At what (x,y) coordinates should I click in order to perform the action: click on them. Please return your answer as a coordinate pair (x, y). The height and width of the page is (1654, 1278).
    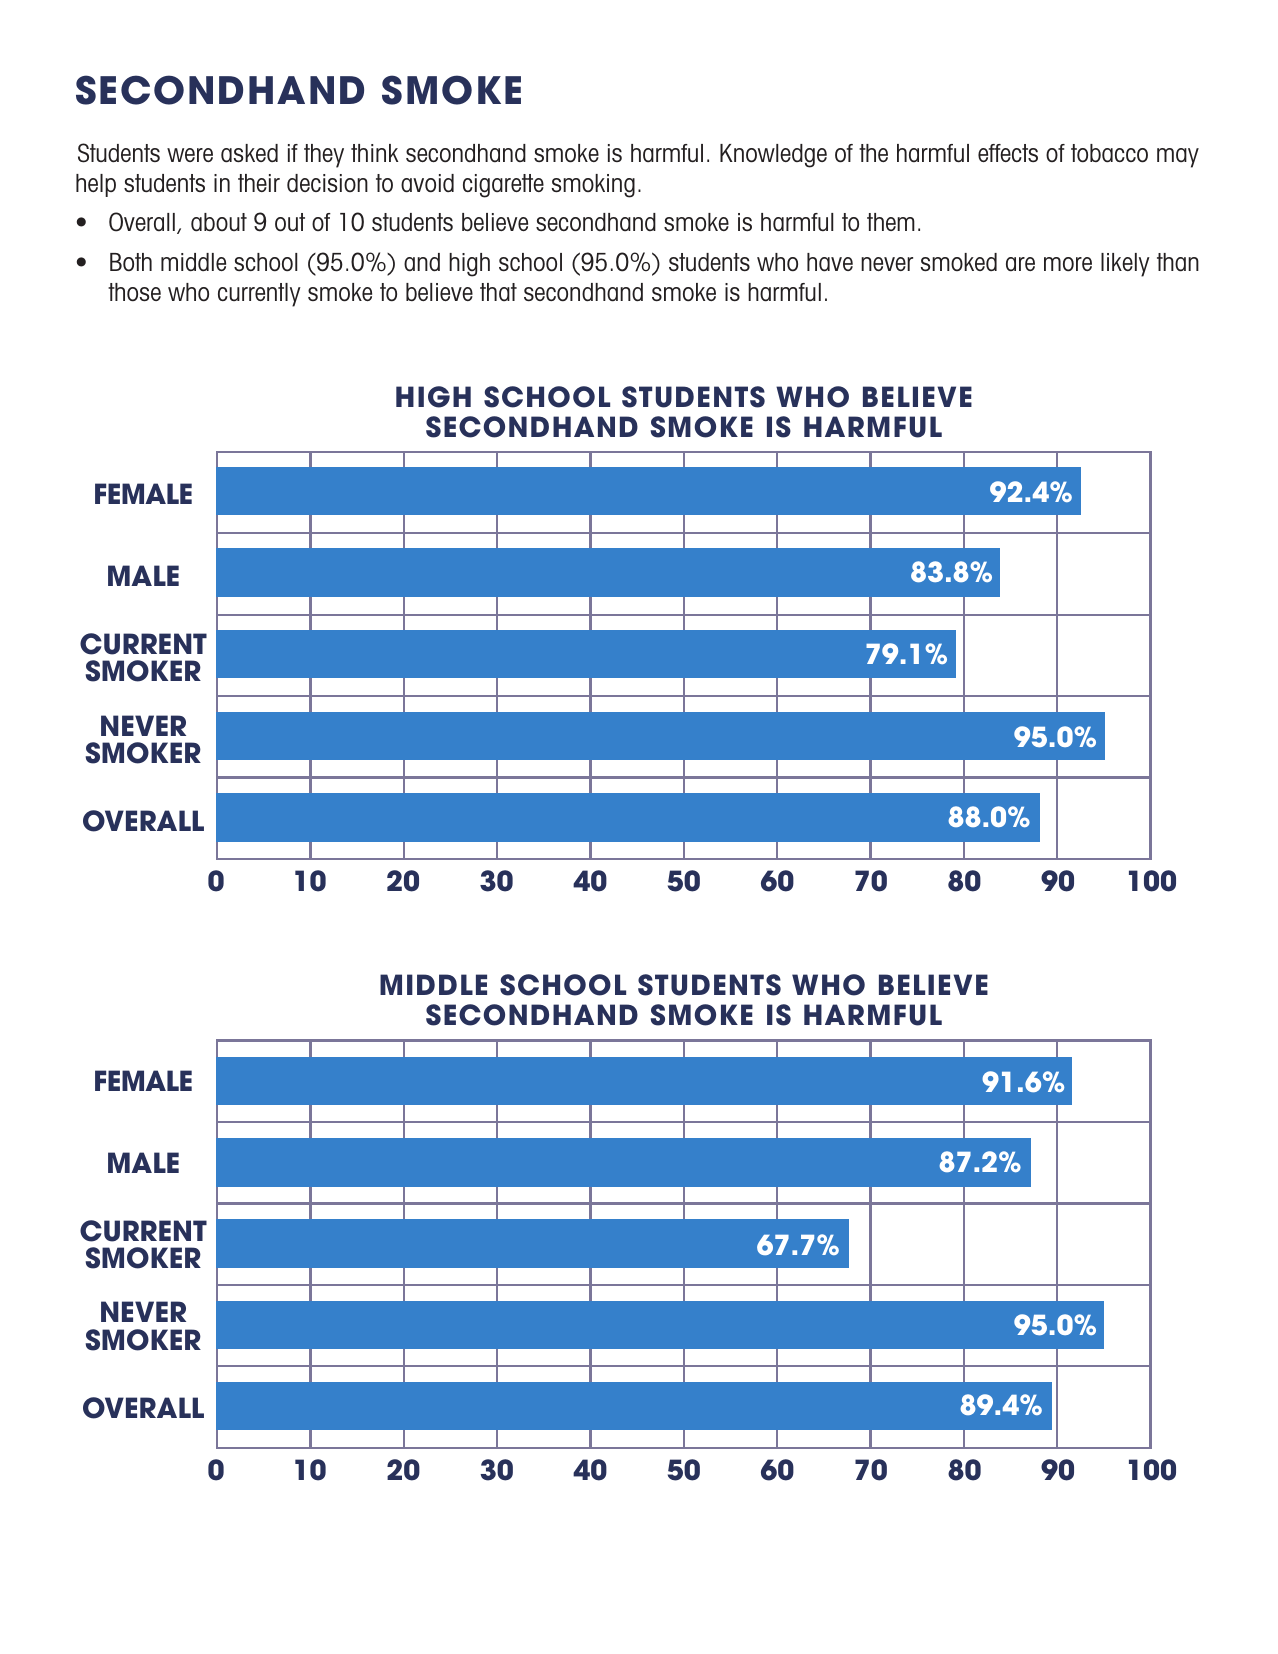
    Looking at the image, I should click on (891, 222).
